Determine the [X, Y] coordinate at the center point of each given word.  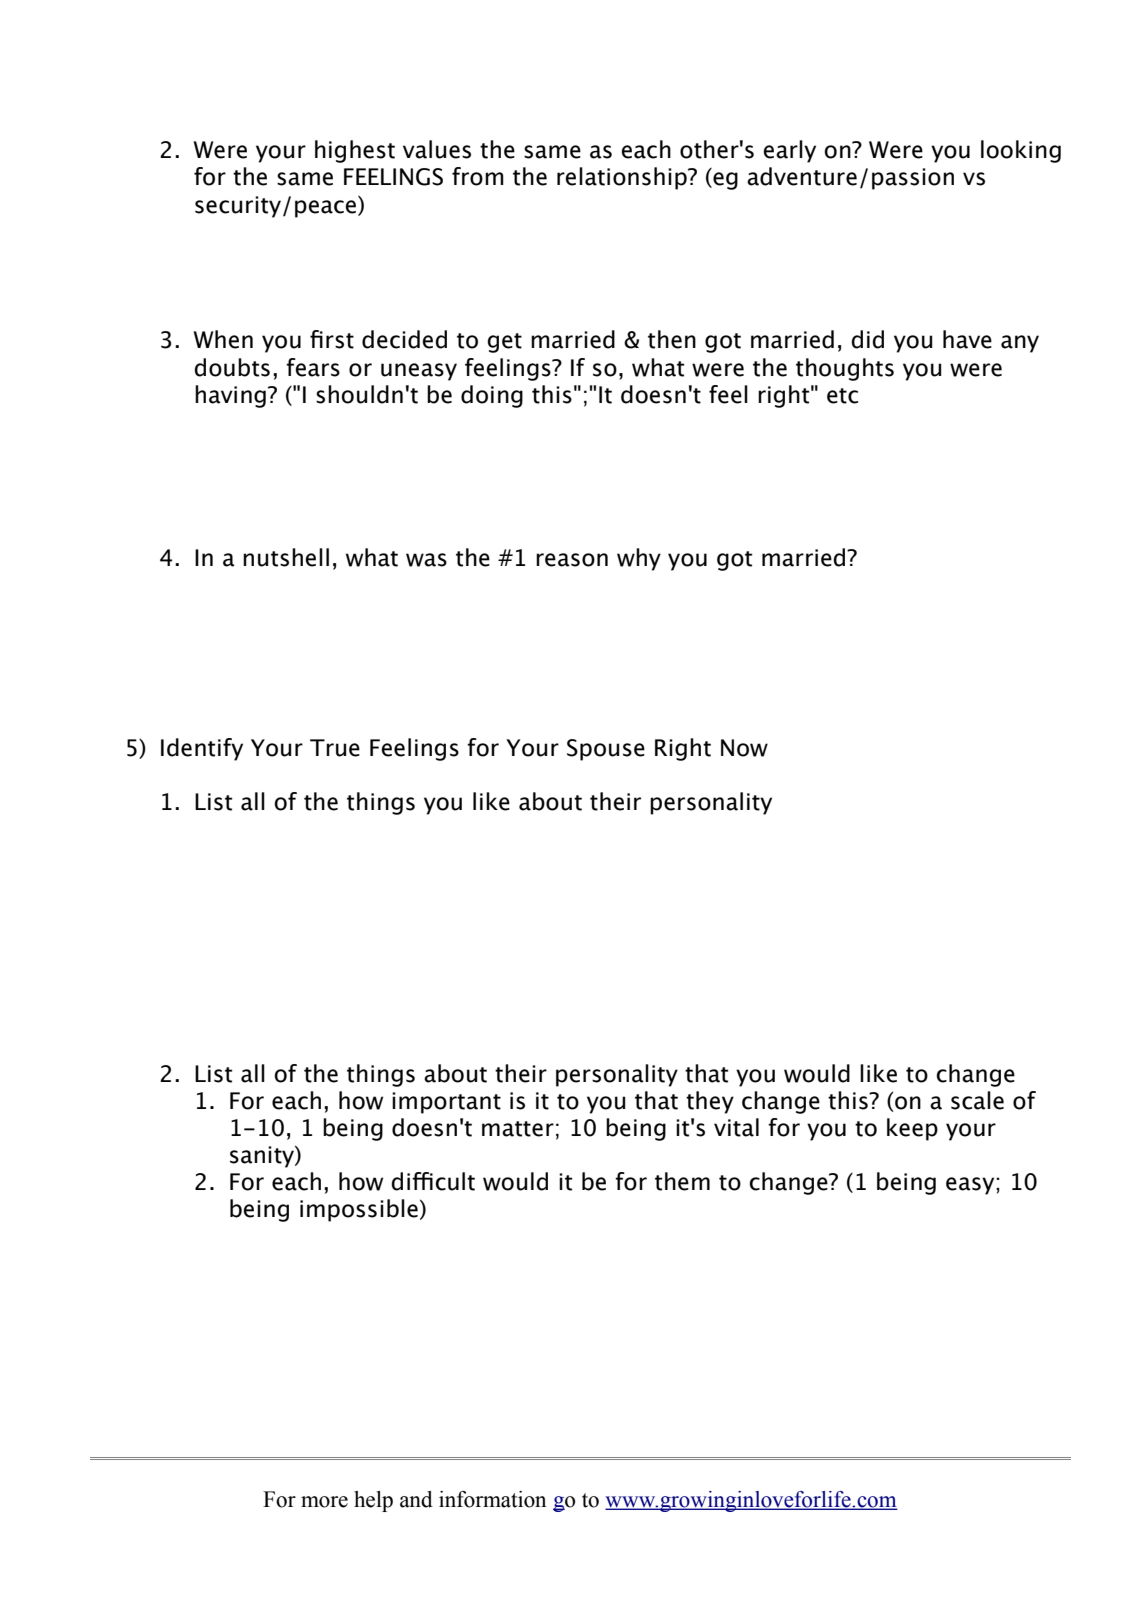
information [492, 1499]
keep [912, 1129]
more [324, 1502]
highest [355, 151]
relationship [623, 178]
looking [1021, 151]
